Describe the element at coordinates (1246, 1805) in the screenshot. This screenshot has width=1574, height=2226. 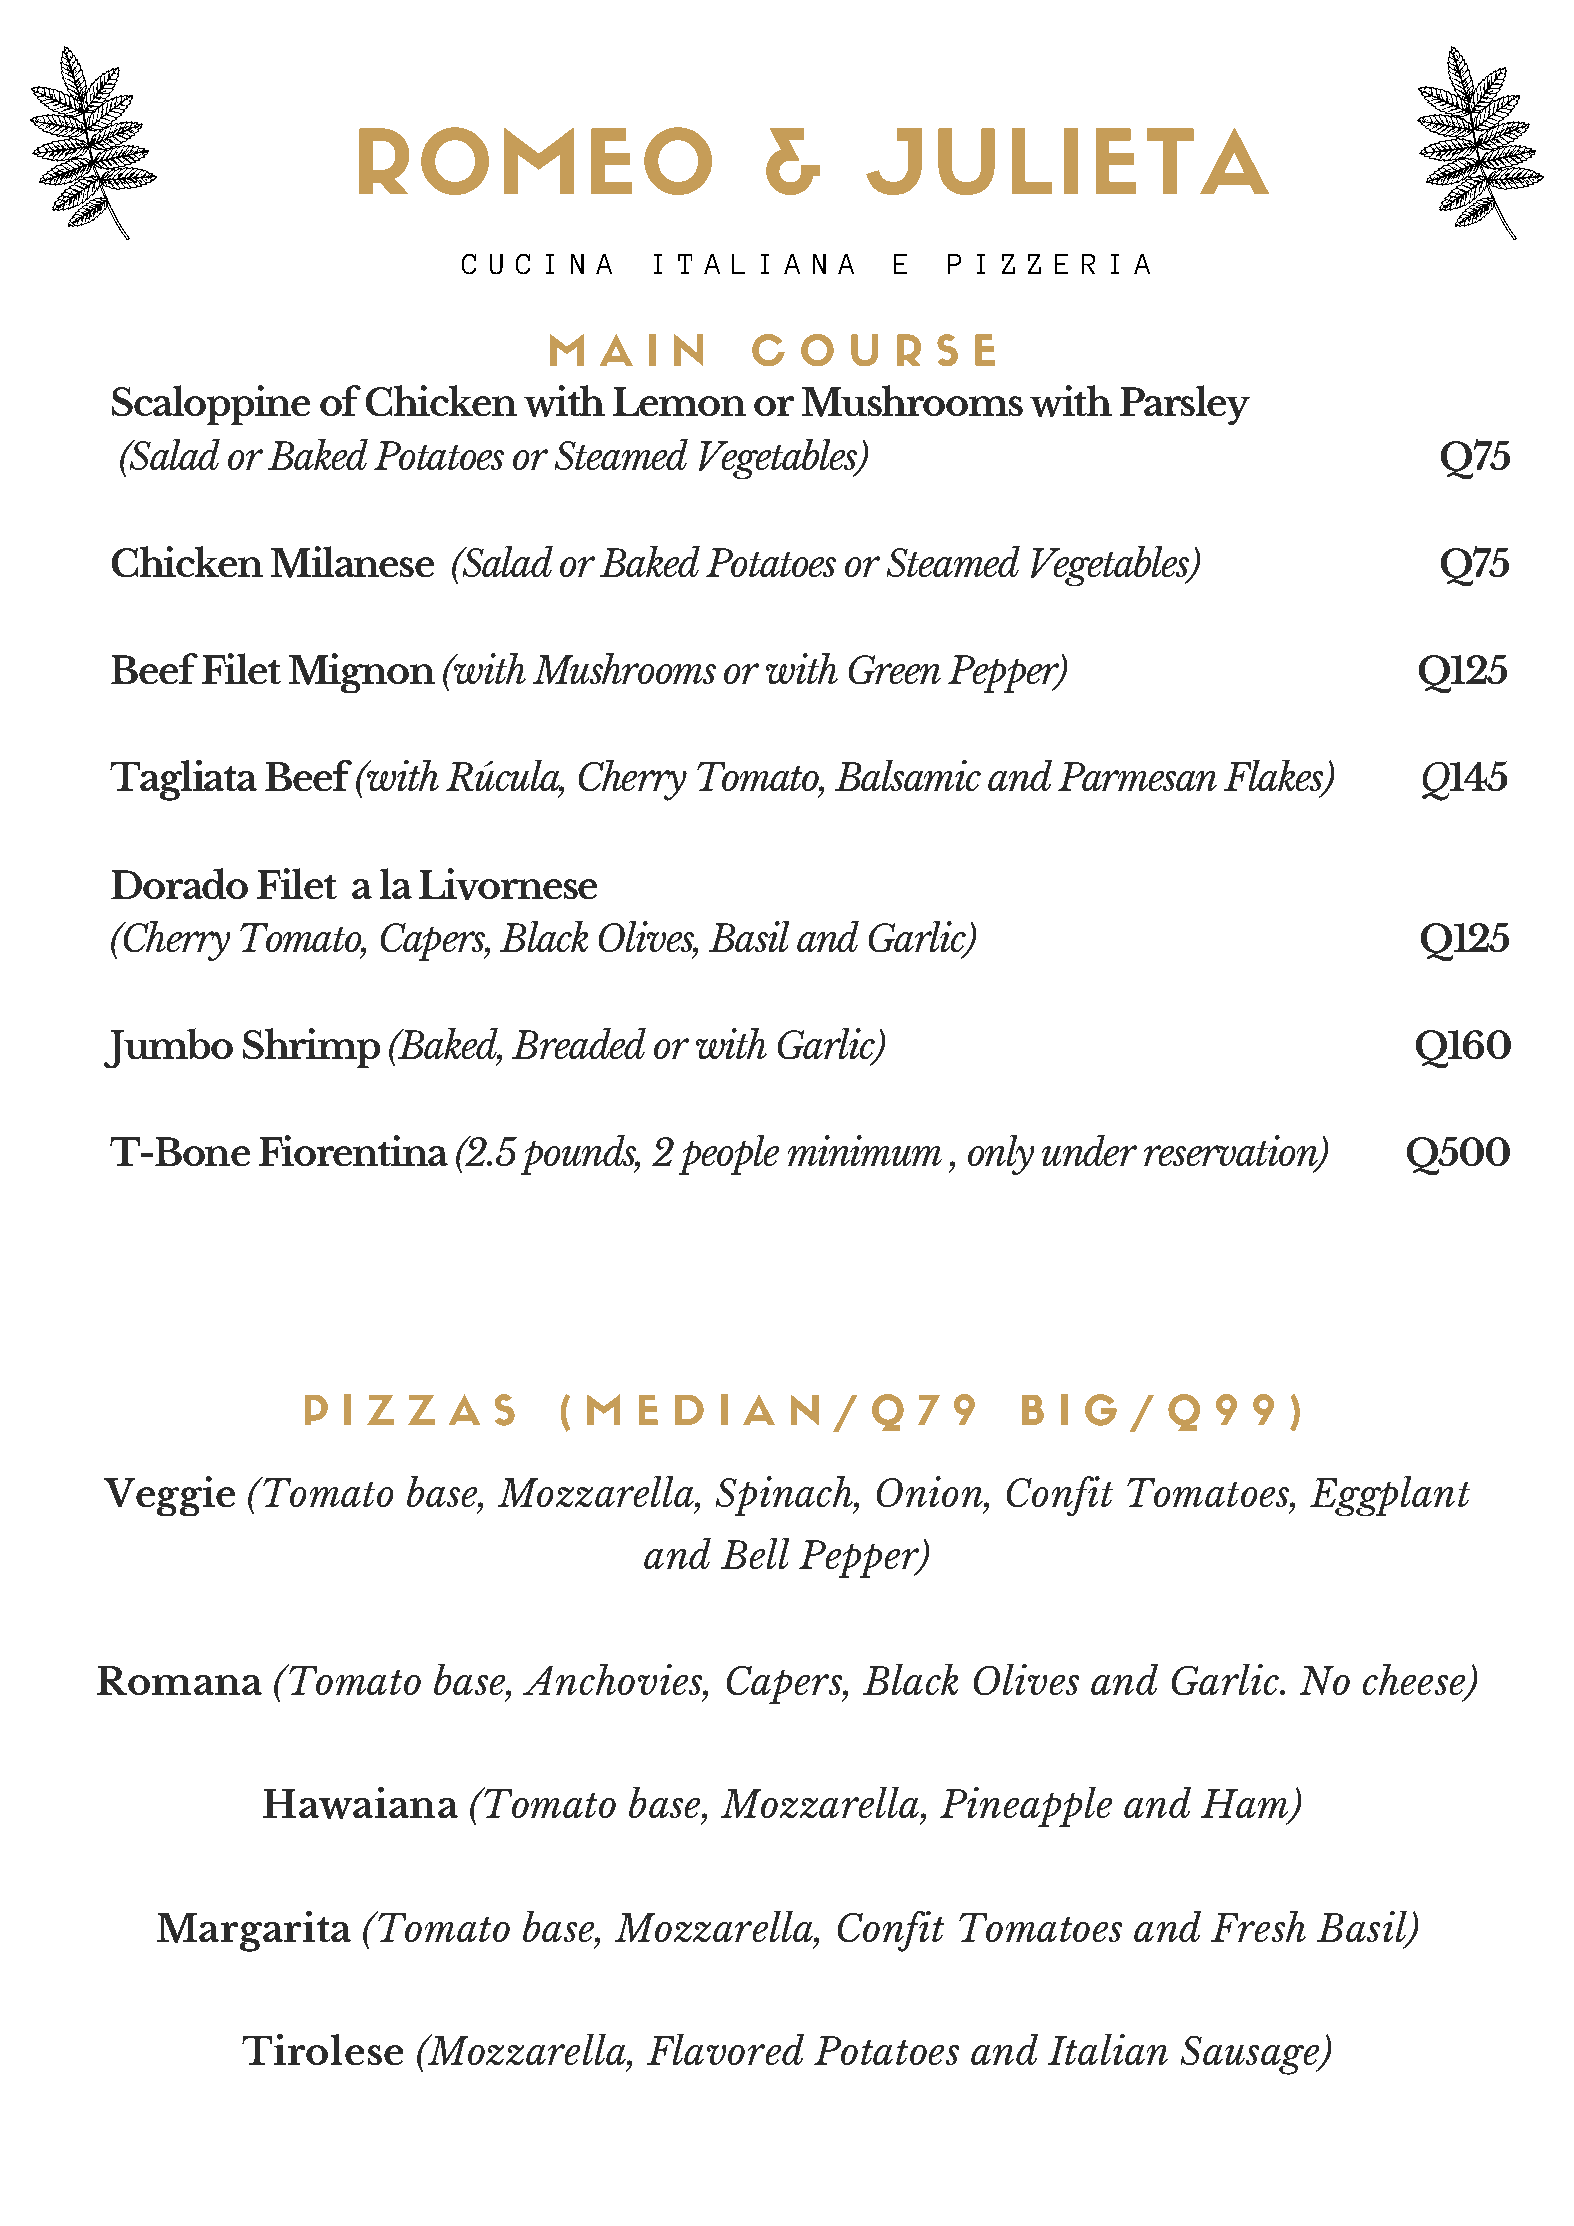
I see `Ham` at that location.
